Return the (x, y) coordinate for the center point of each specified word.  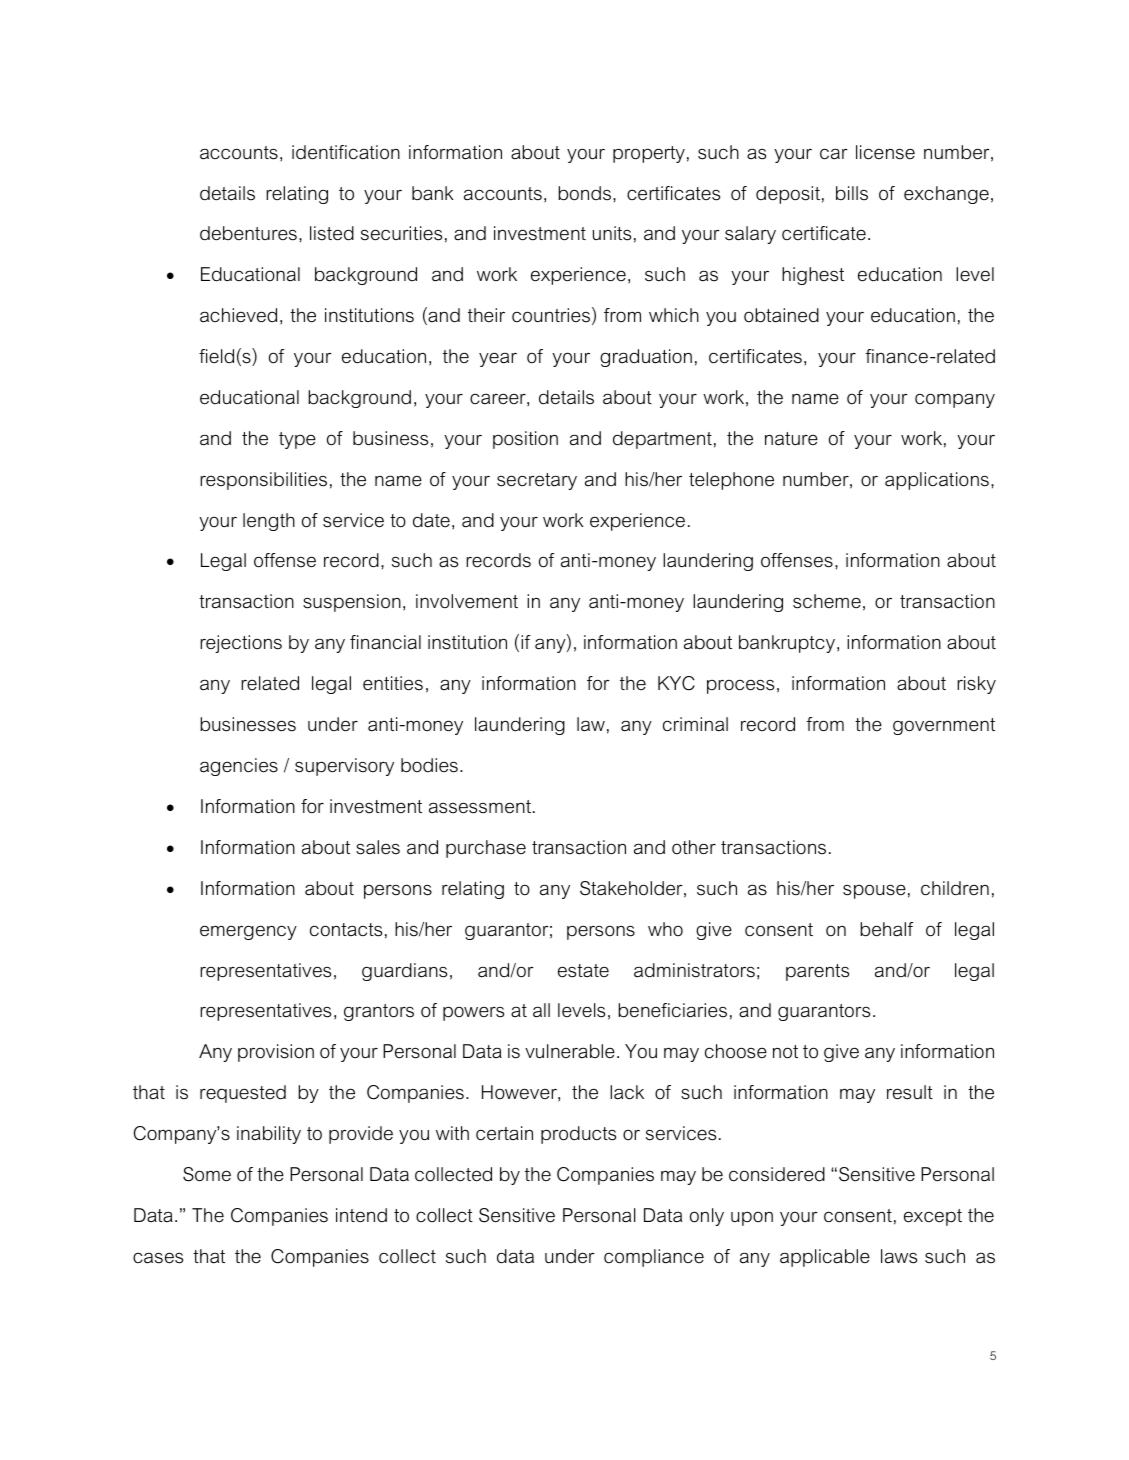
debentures (248, 233)
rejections (241, 644)
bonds (584, 193)
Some (207, 1174)
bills (852, 193)
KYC (676, 683)
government (944, 726)
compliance (654, 1258)
